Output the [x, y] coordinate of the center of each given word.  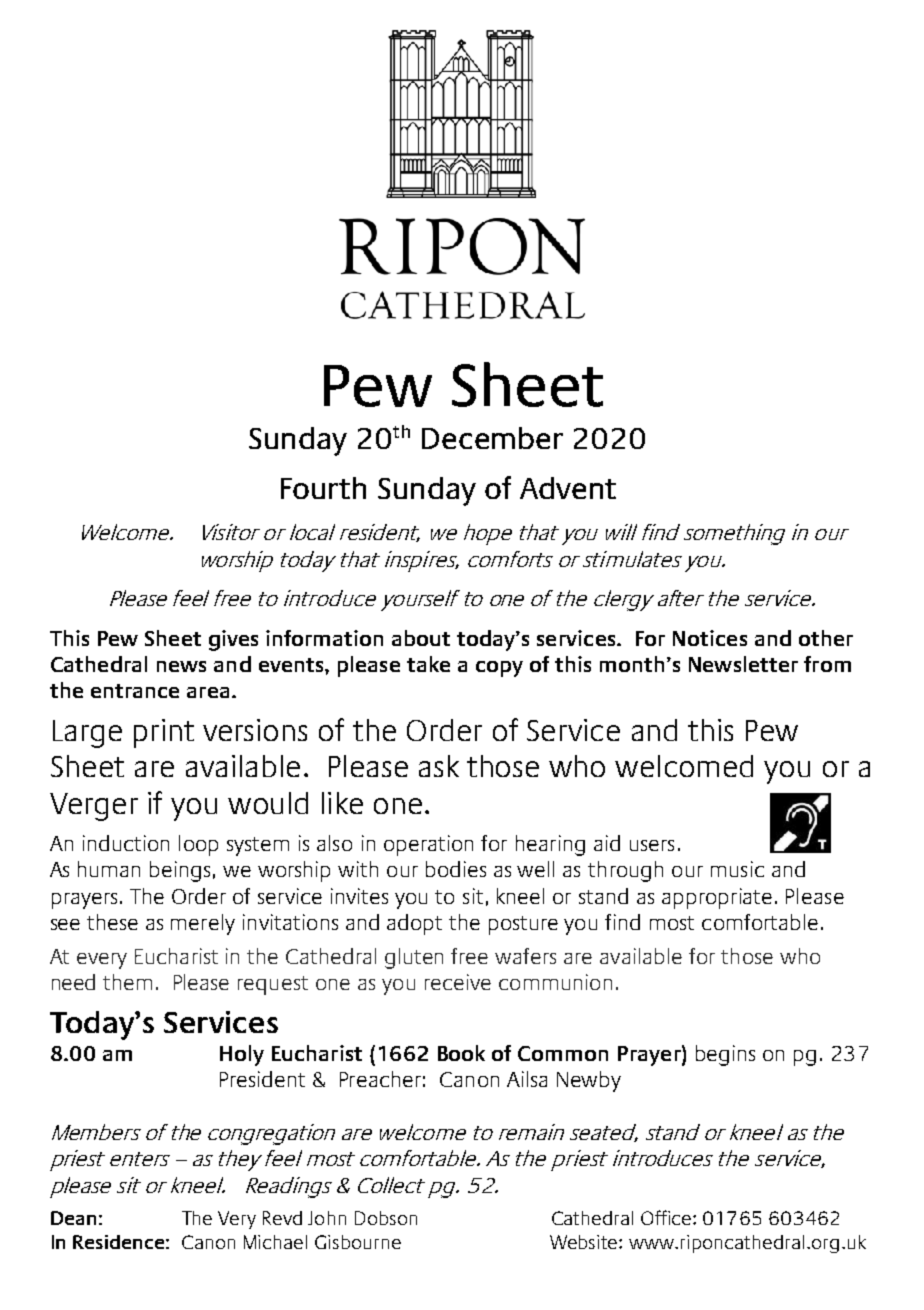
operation [428, 845]
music [737, 869]
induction [126, 843]
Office [666, 1217]
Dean [73, 1218]
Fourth [323, 488]
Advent [568, 488]
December [492, 438]
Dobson [386, 1218]
